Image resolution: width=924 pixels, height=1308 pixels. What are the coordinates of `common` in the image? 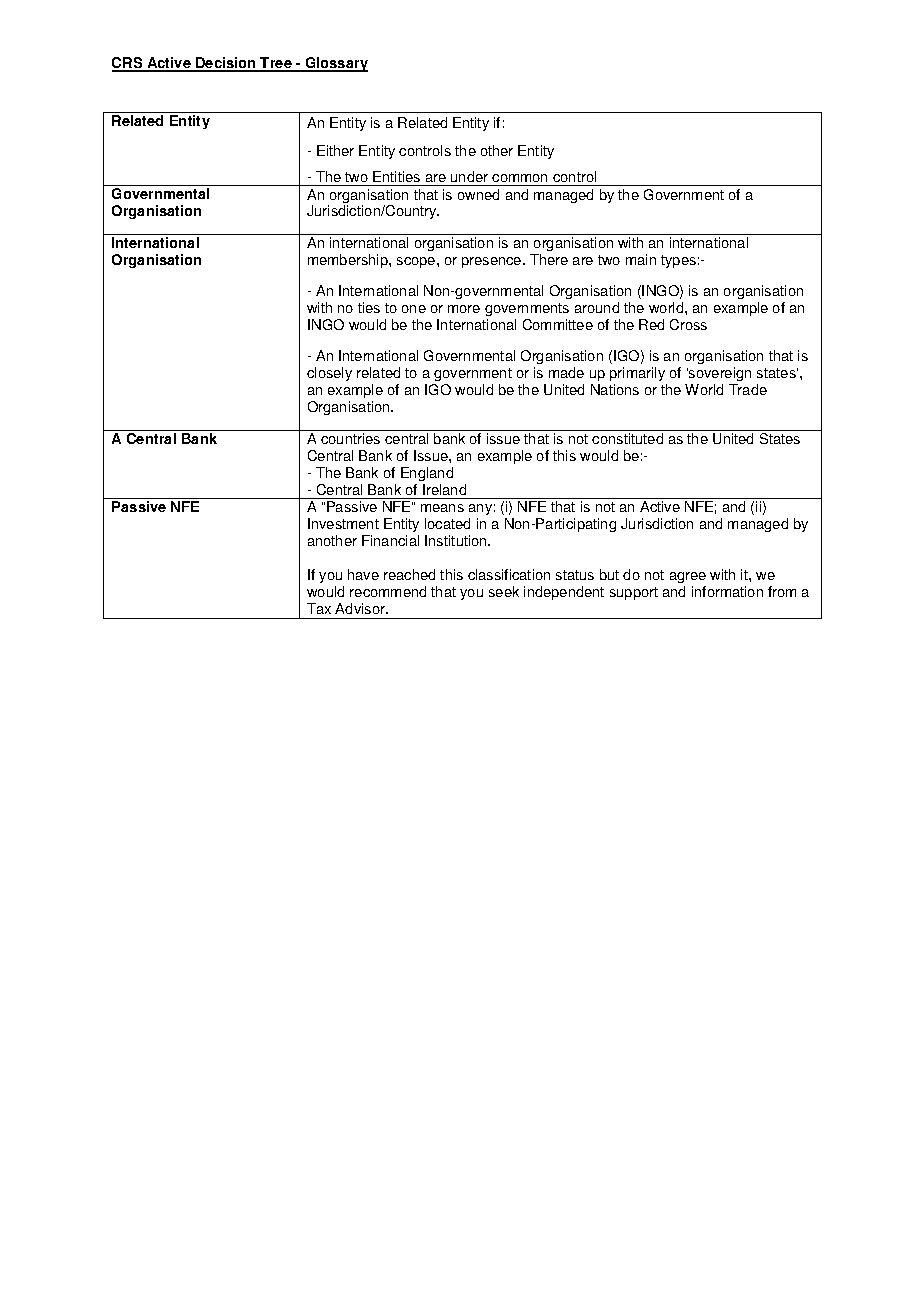 It's located at (519, 178).
